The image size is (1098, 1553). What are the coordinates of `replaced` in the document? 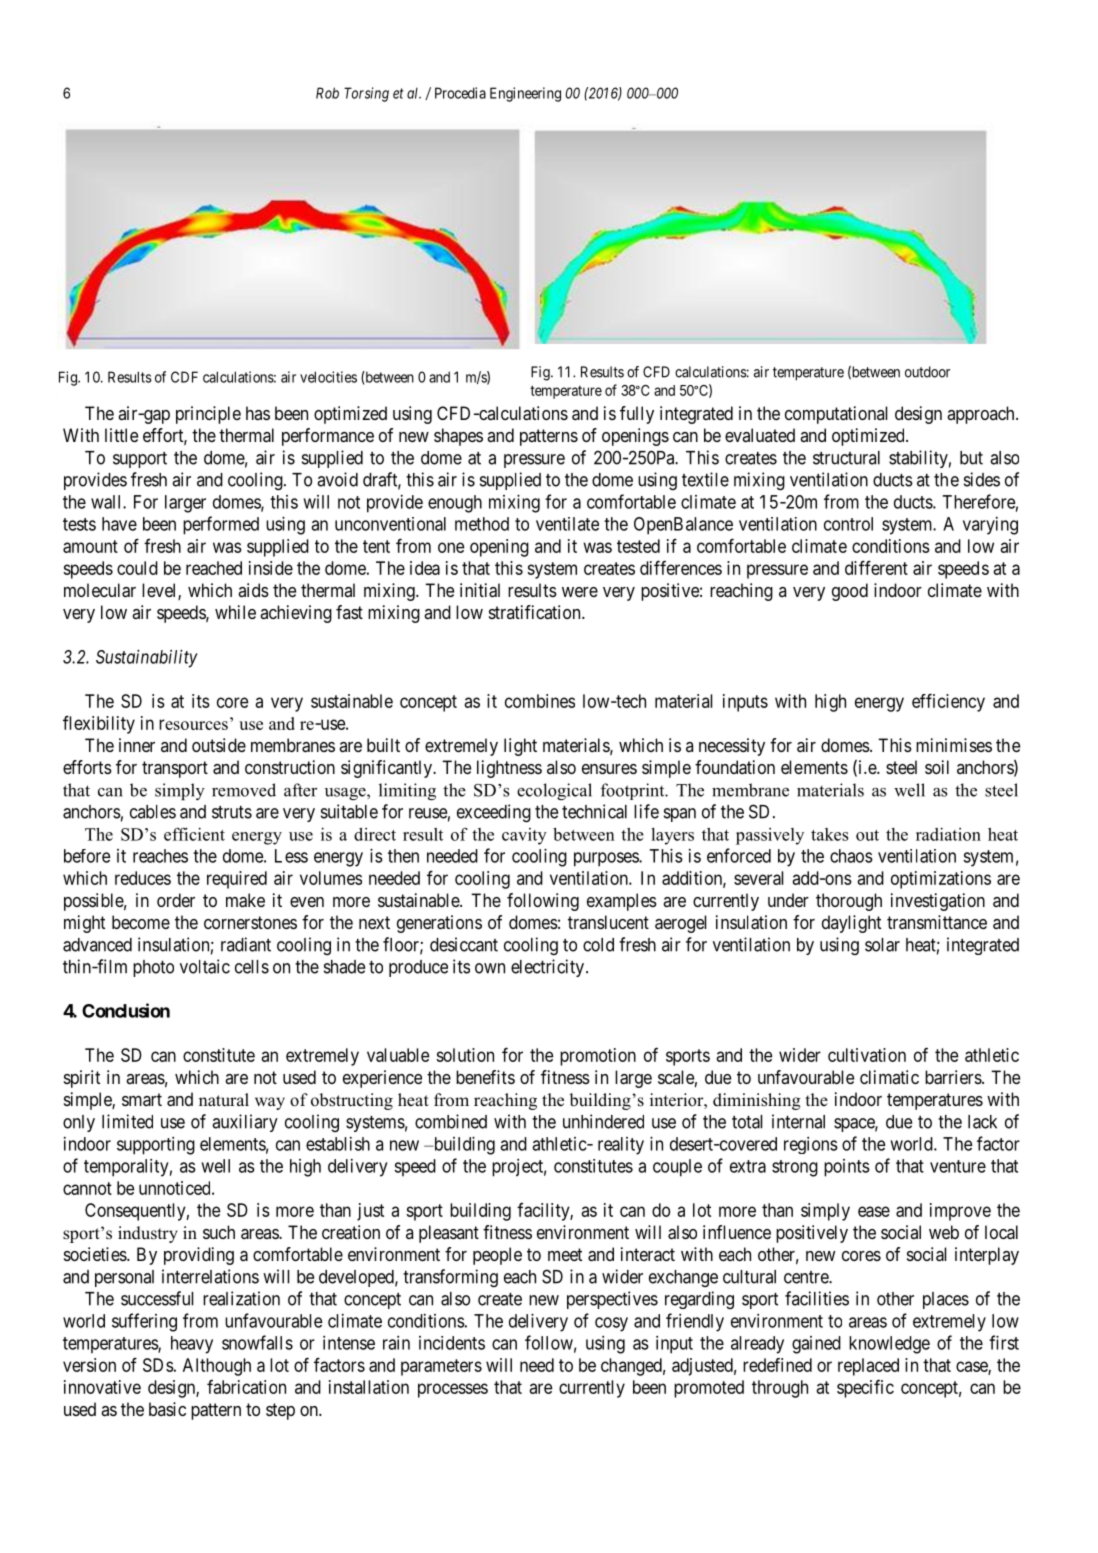 It's located at (868, 1367).
